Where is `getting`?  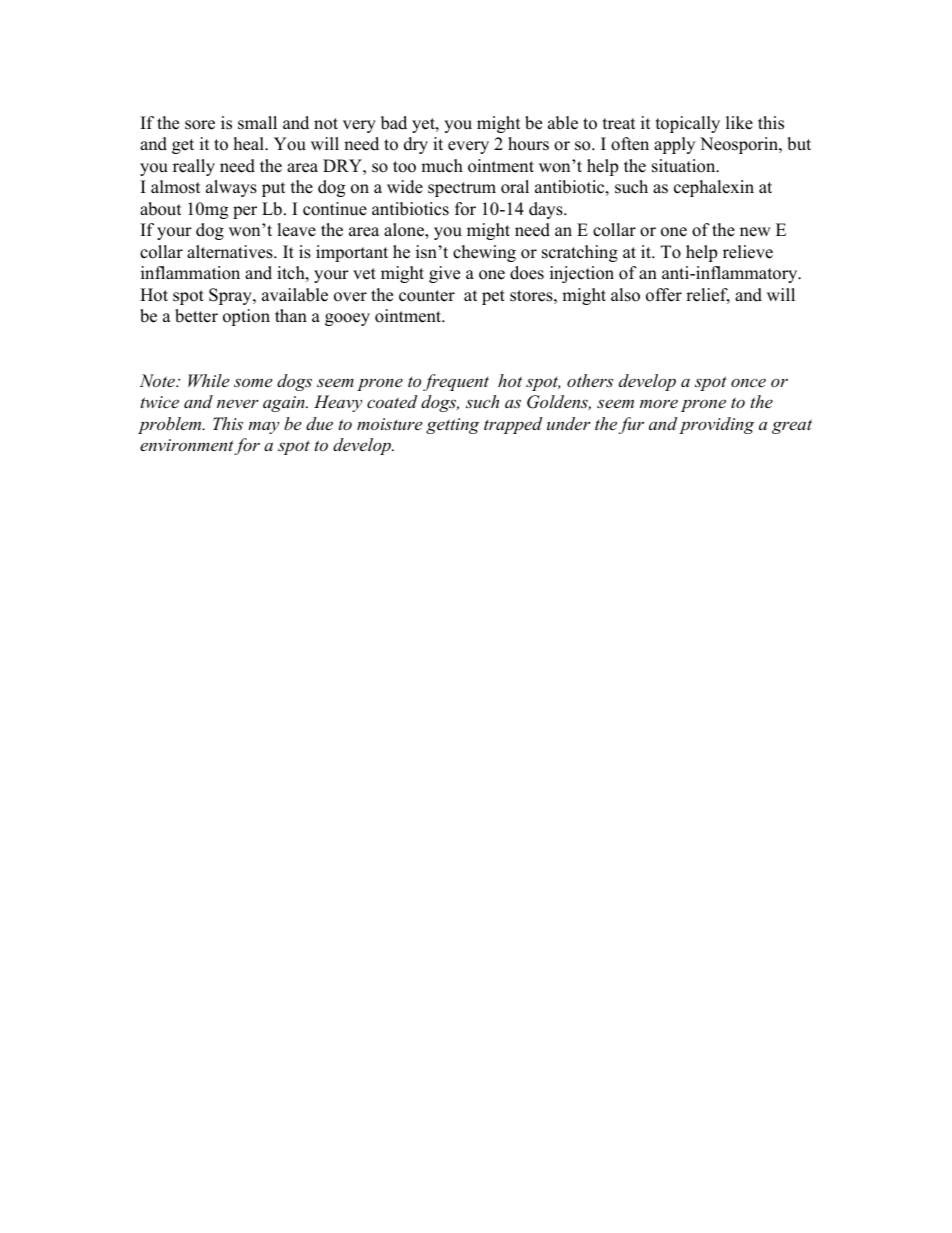
getting is located at coordinates (452, 426).
